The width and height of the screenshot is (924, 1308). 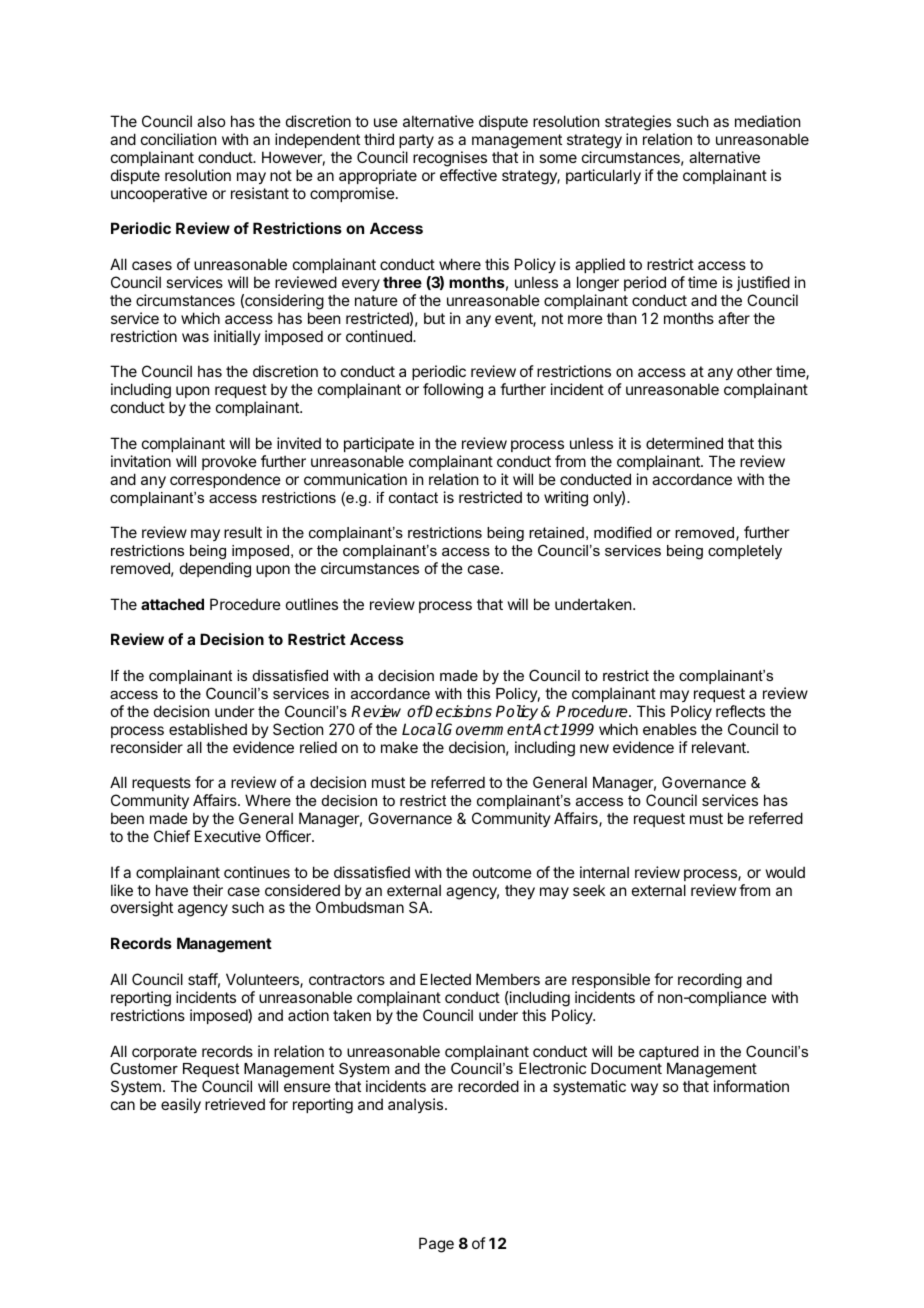 I want to click on their, so click(x=208, y=890).
